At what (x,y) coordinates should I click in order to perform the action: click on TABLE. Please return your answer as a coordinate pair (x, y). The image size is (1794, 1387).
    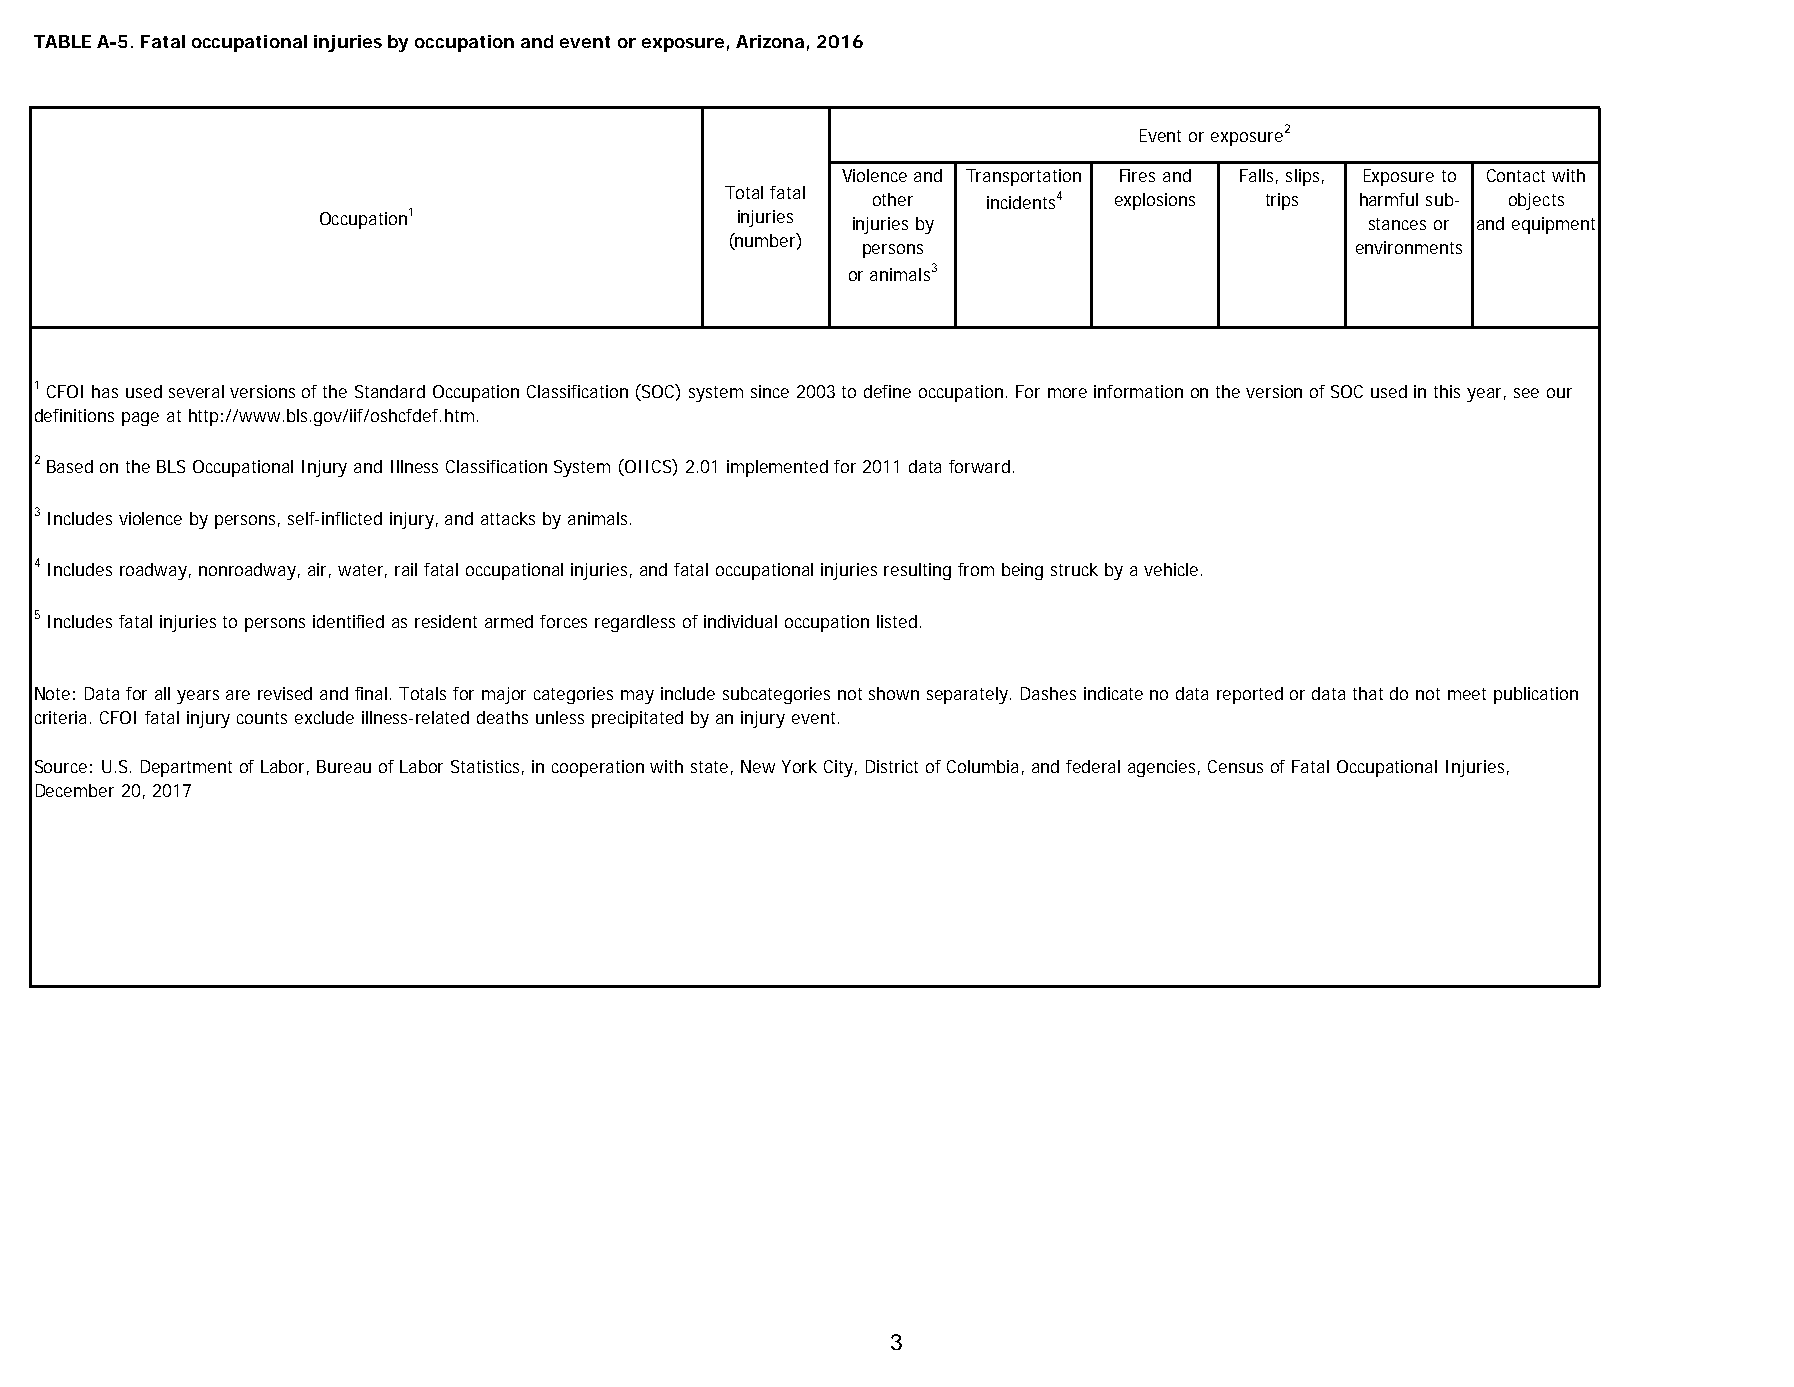
    Looking at the image, I should click on (62, 41).
